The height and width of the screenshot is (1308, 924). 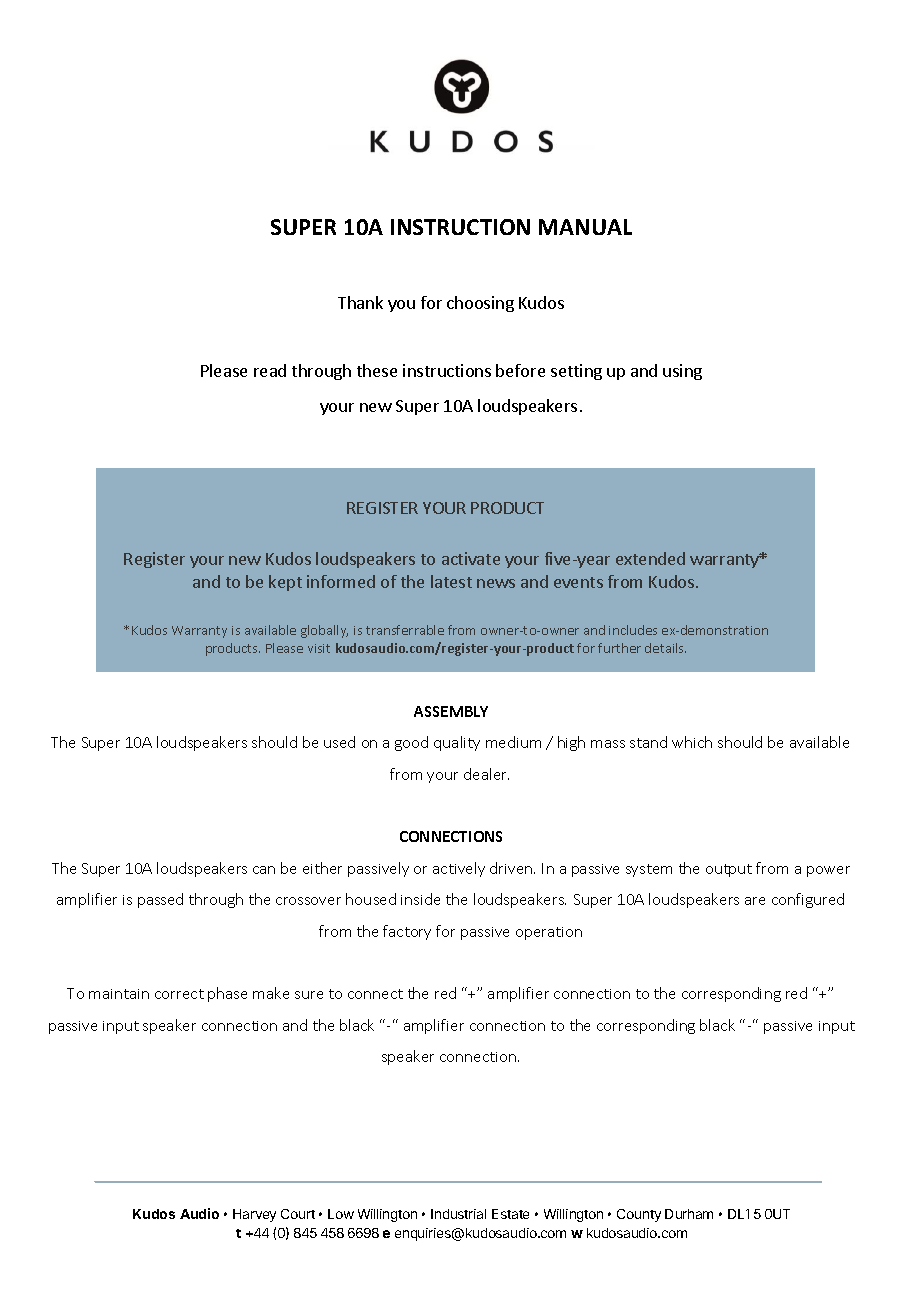 What do you see at coordinates (319, 648) in the screenshot?
I see `visit` at bounding box center [319, 648].
